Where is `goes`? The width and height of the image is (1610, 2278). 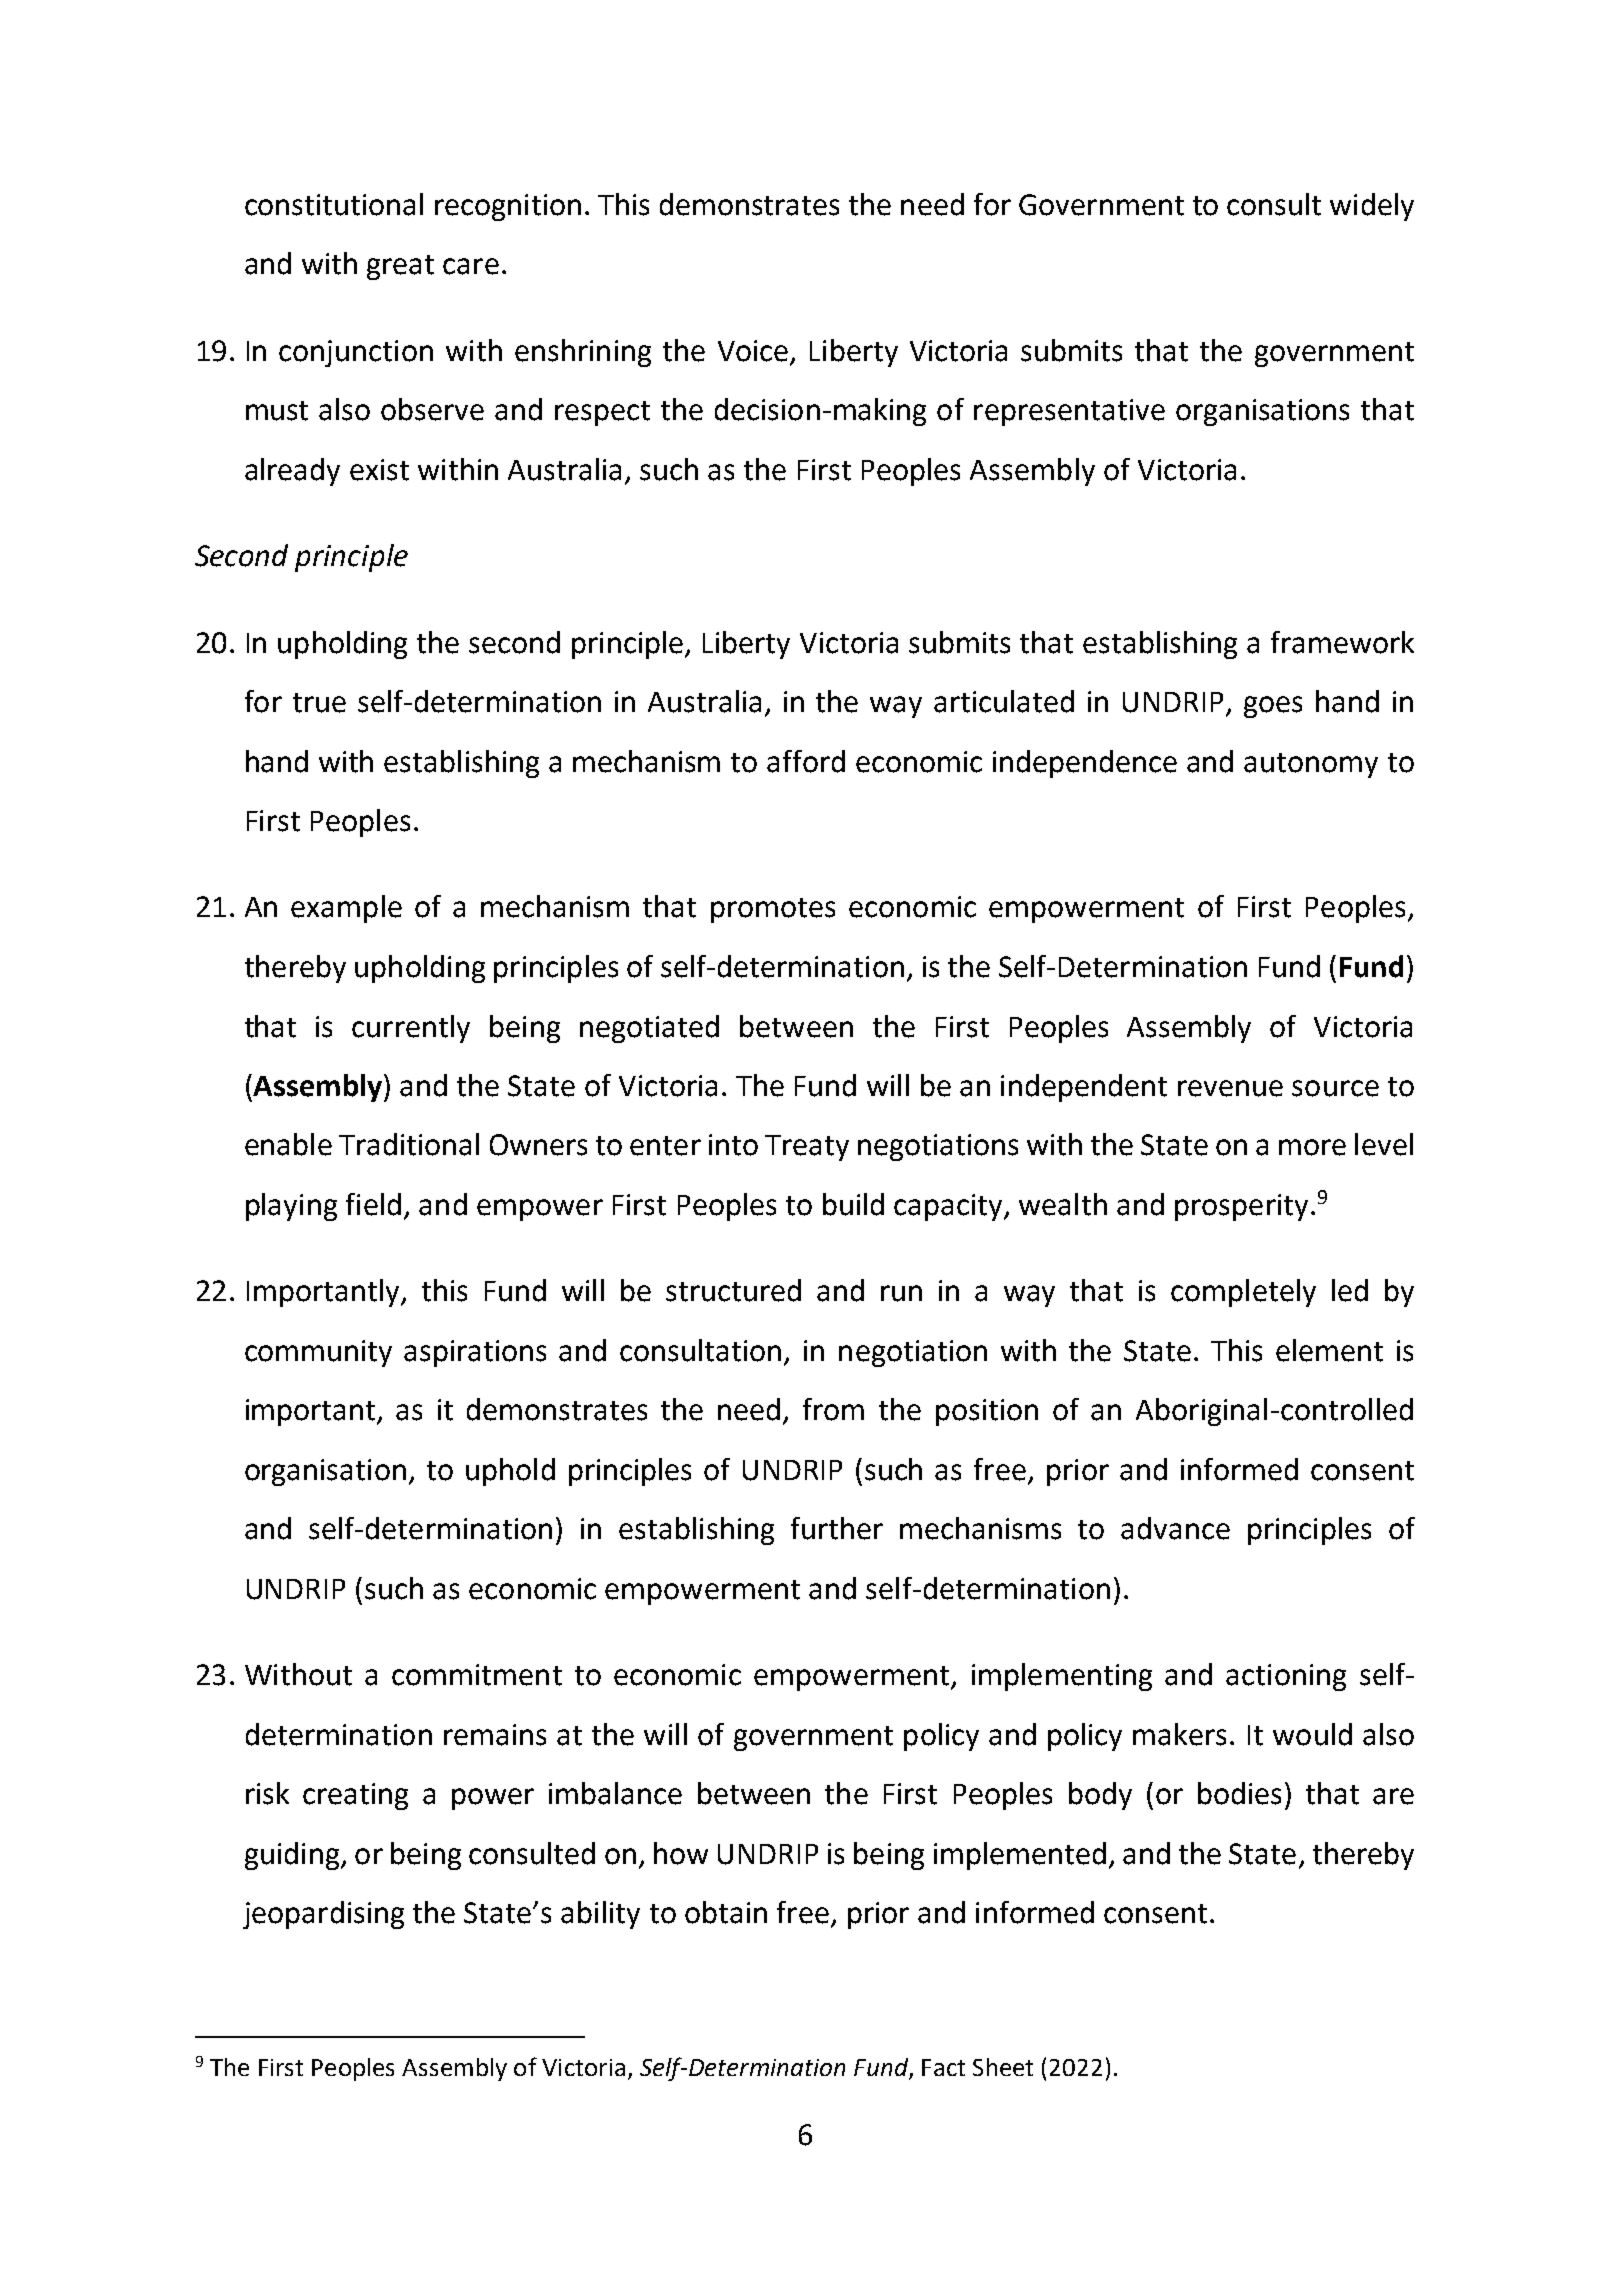 goes is located at coordinates (1273, 707).
